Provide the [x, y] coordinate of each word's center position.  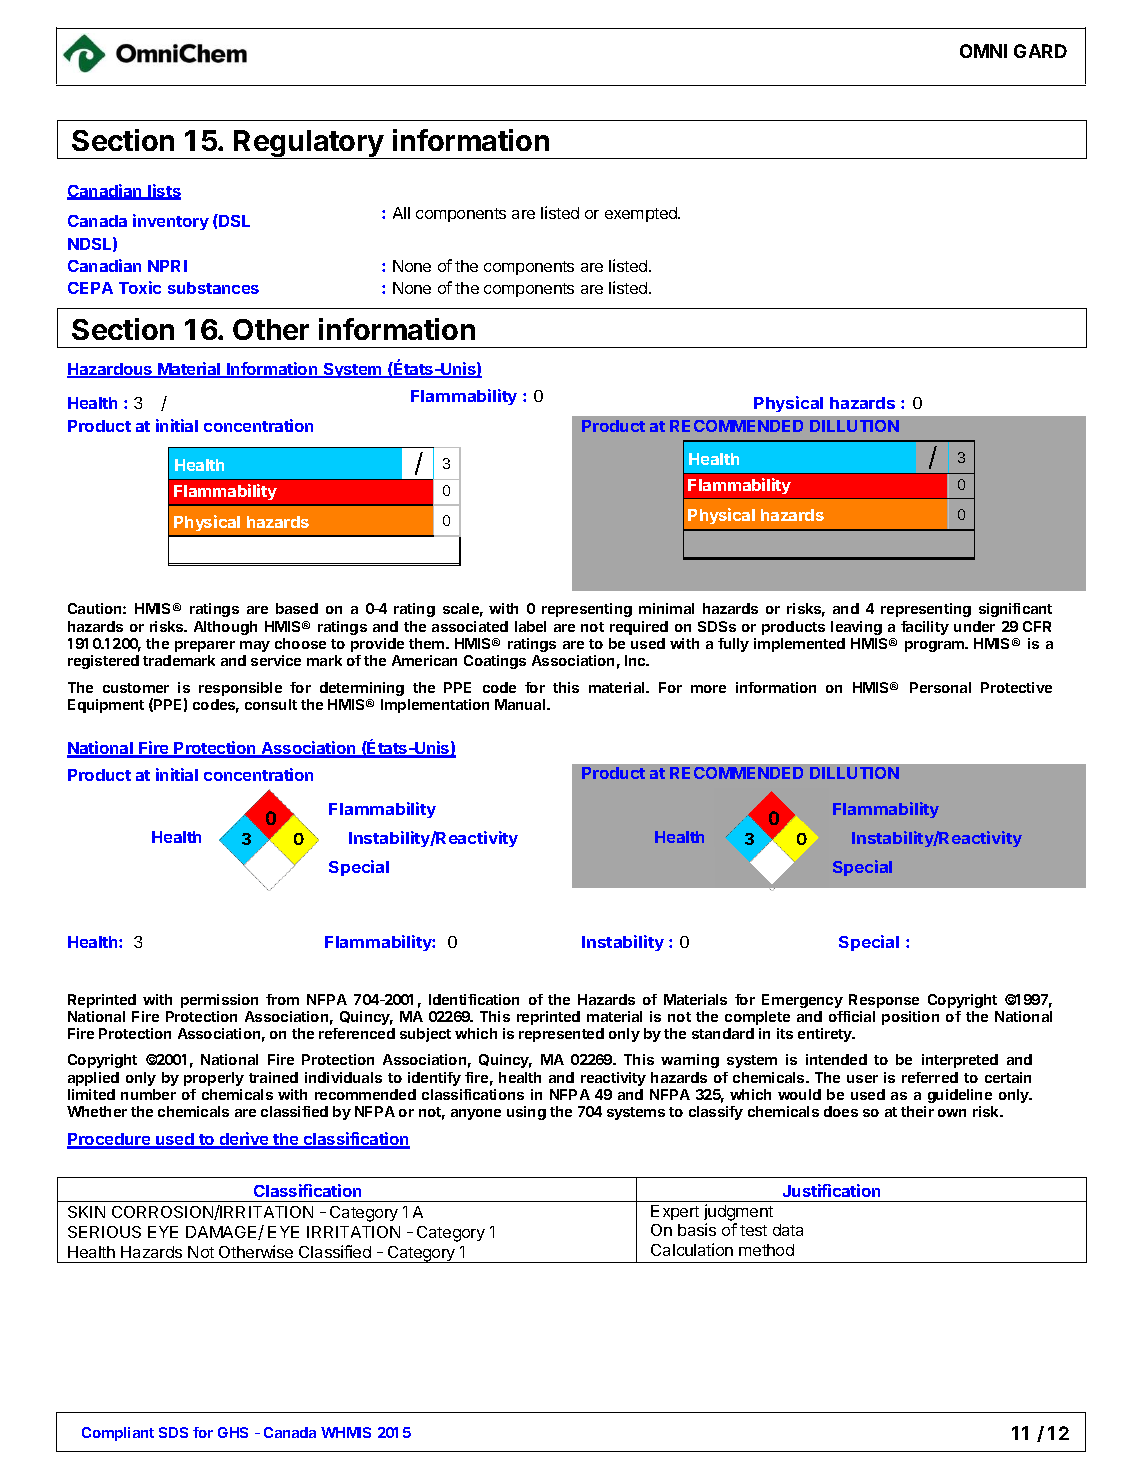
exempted [642, 214]
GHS [233, 1432]
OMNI [983, 51]
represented [561, 1035]
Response [884, 1001]
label [530, 626]
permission [219, 1001]
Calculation [692, 1249]
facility [925, 628]
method [766, 1250]
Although [225, 628]
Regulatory [309, 144]
